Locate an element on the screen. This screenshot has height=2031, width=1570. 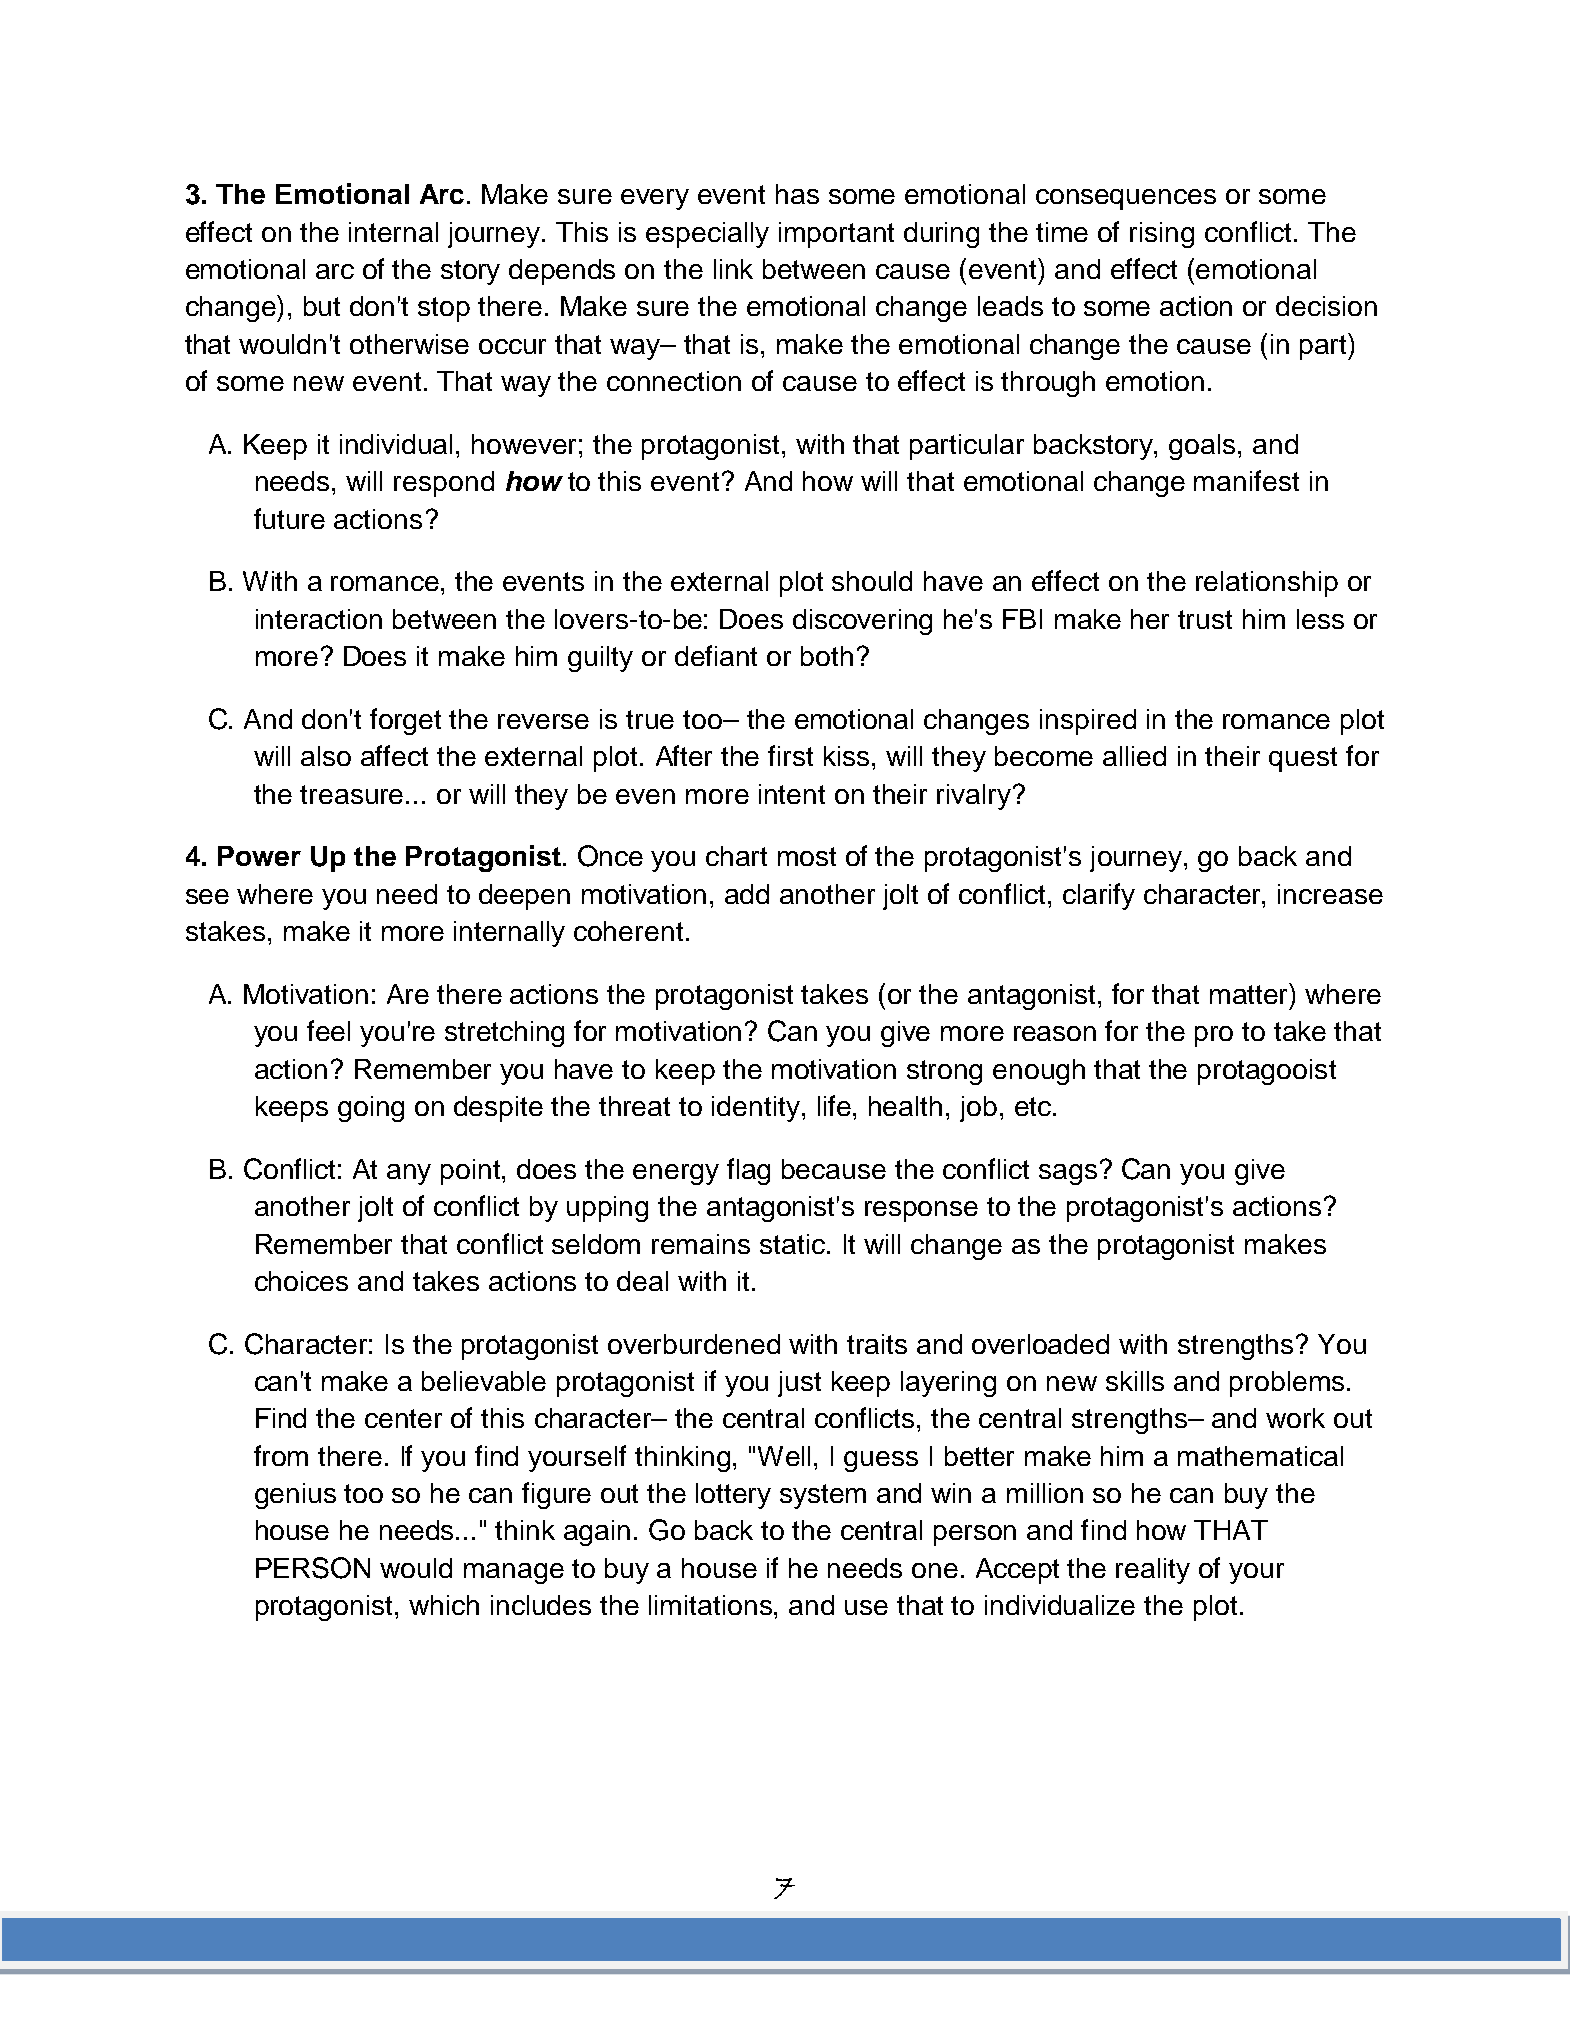
limitations is located at coordinates (712, 1605).
